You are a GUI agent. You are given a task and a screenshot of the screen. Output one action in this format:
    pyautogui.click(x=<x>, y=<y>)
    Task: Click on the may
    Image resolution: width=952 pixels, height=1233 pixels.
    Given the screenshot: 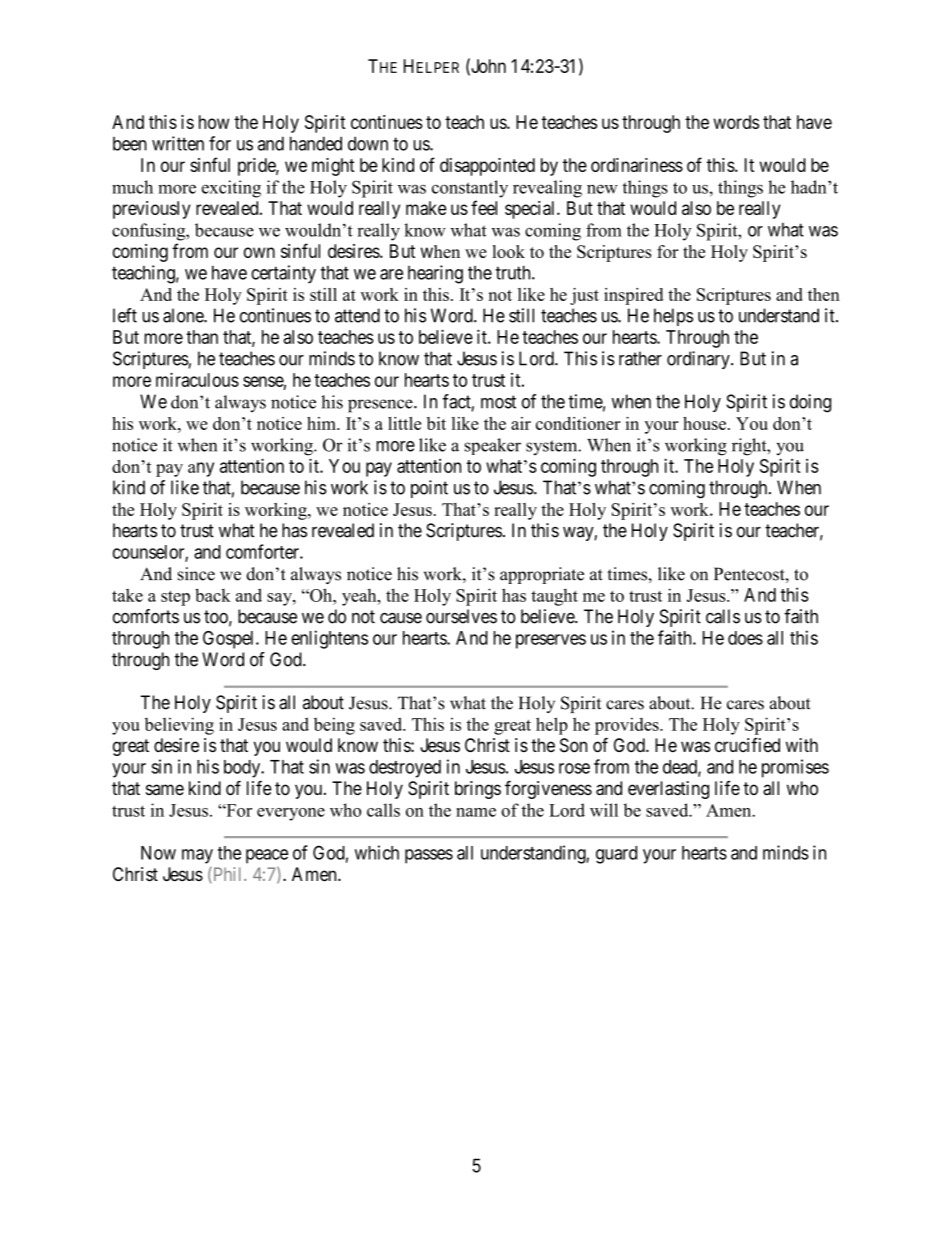 What is the action you would take?
    pyautogui.click(x=197, y=856)
